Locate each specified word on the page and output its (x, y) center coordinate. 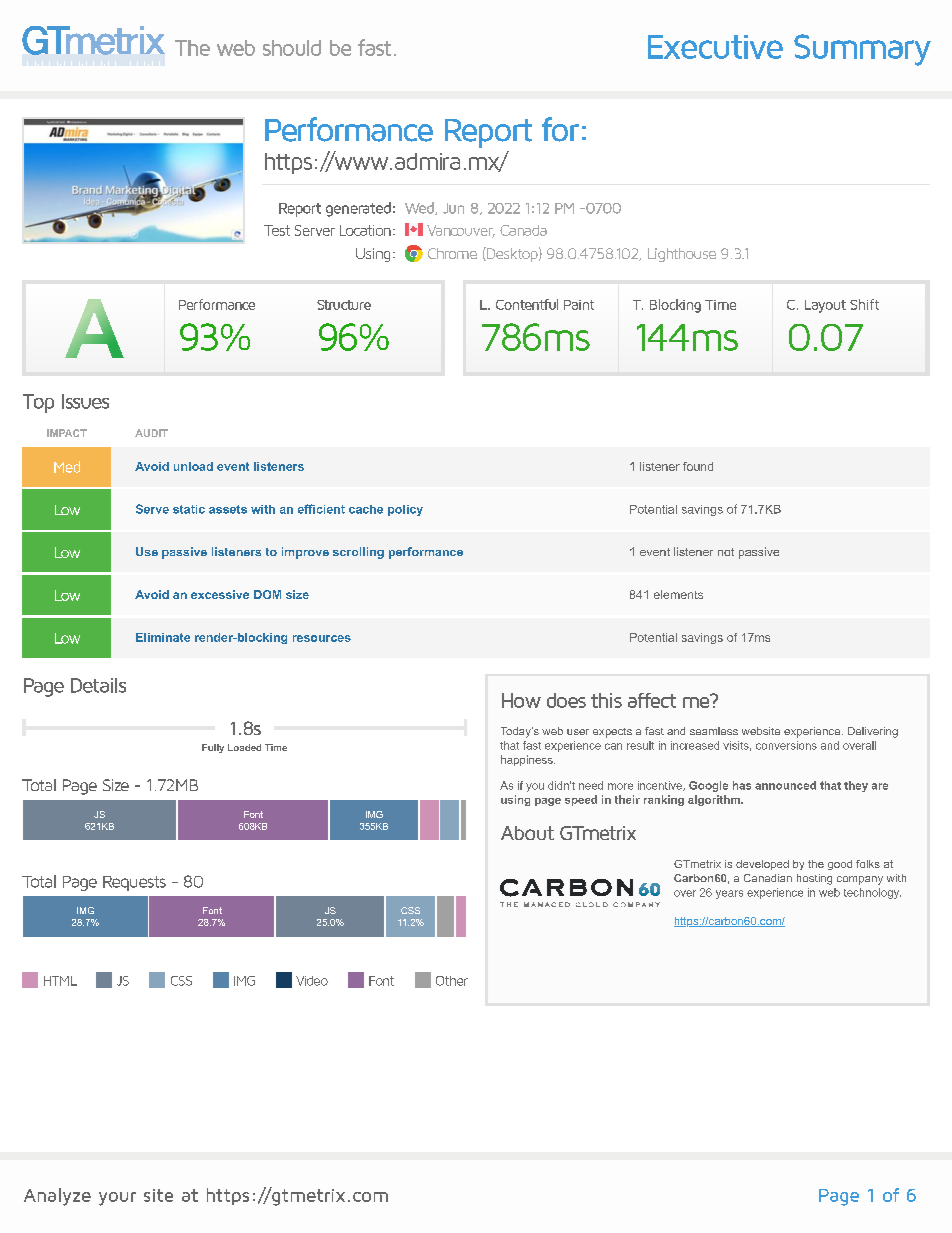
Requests (134, 883)
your (117, 1199)
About (527, 833)
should (292, 48)
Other (452, 981)
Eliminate (163, 637)
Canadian (768, 878)
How (521, 700)
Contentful (527, 304)
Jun (453, 208)
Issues (85, 401)
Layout (825, 306)
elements (678, 594)
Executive (715, 47)
